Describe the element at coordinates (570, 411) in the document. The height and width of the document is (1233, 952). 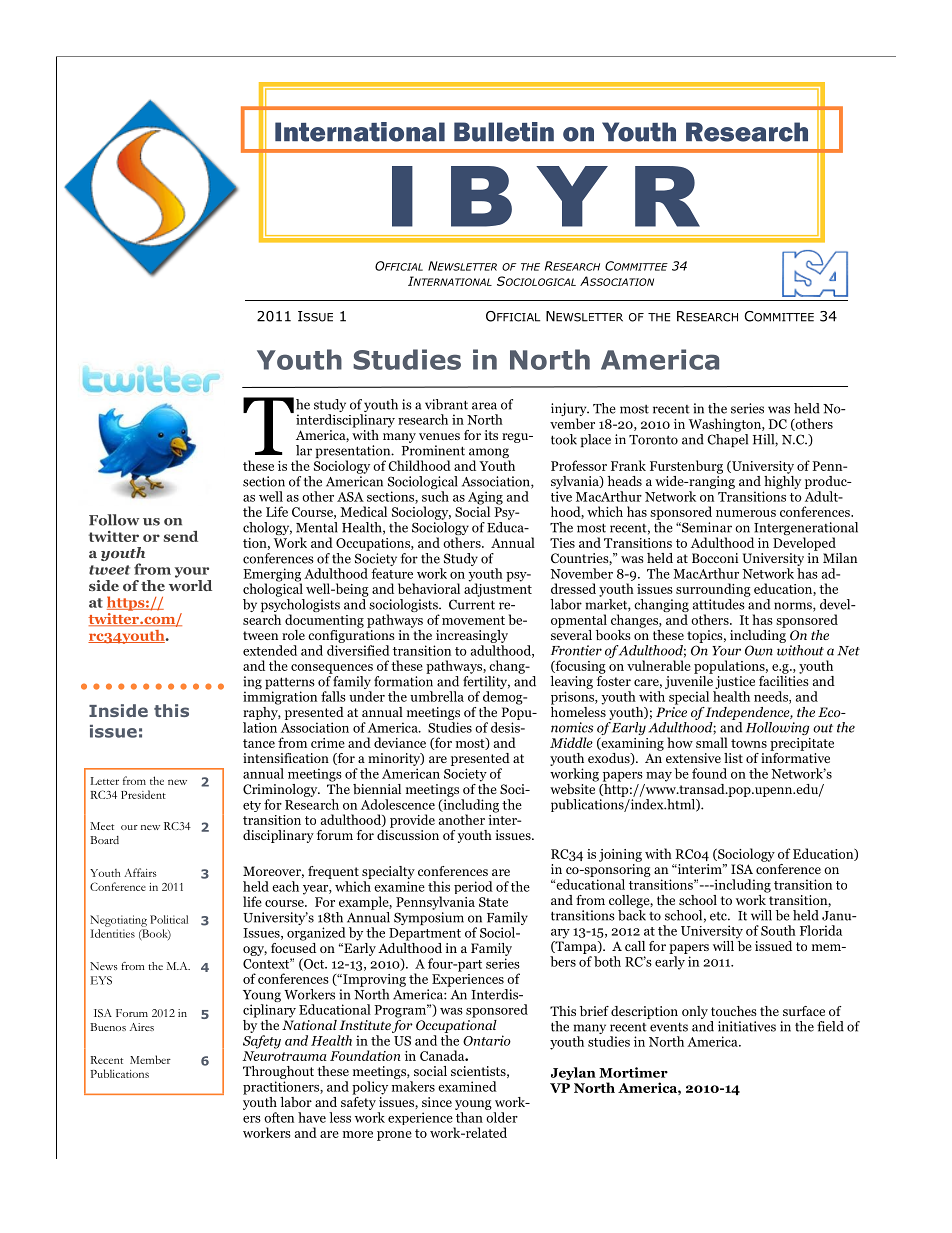
I see `injury` at that location.
